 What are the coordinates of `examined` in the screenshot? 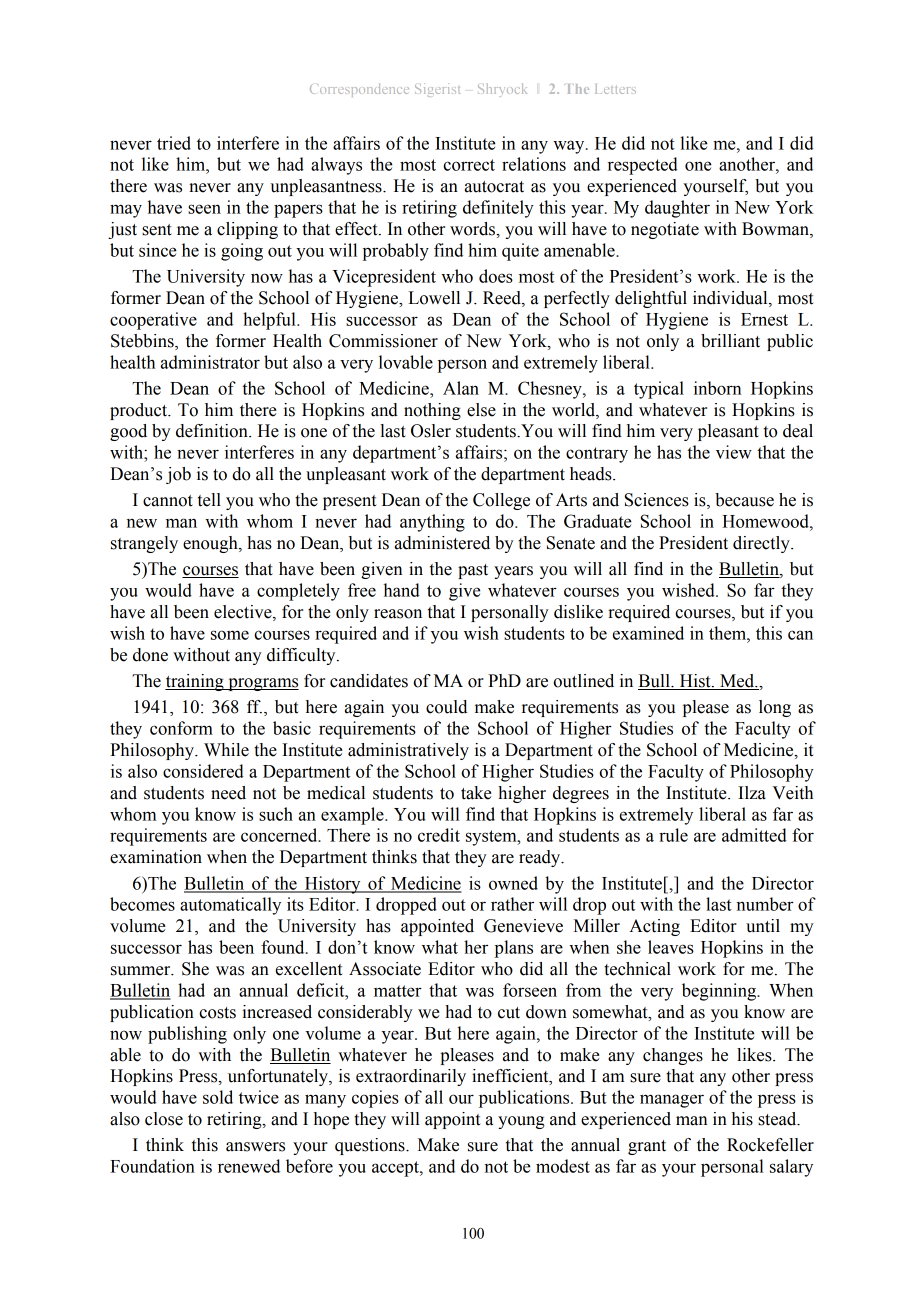 It's located at (648, 633).
